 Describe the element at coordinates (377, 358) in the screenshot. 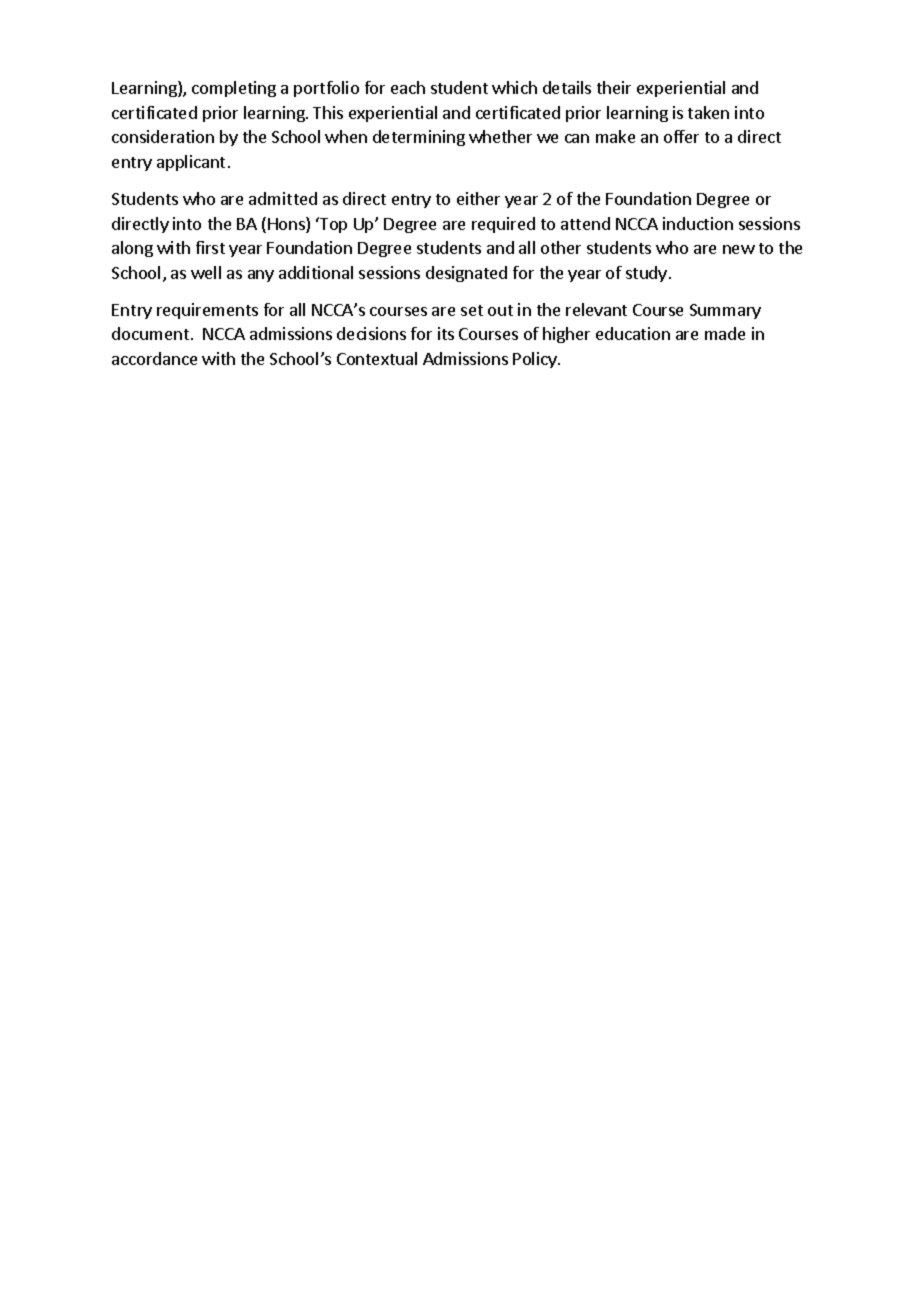

I see `Contextual` at that location.
